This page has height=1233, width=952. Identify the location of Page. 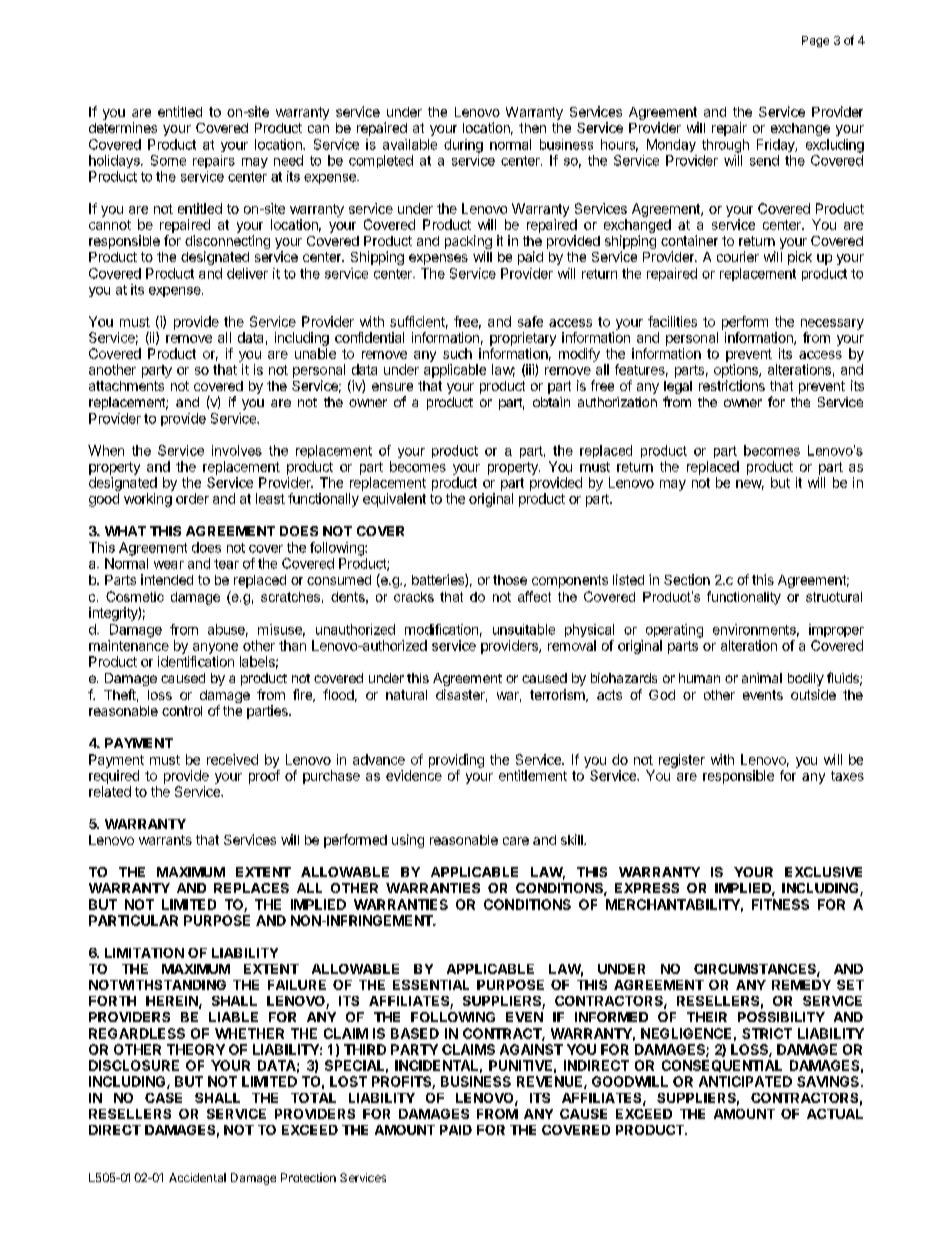
(815, 41).
